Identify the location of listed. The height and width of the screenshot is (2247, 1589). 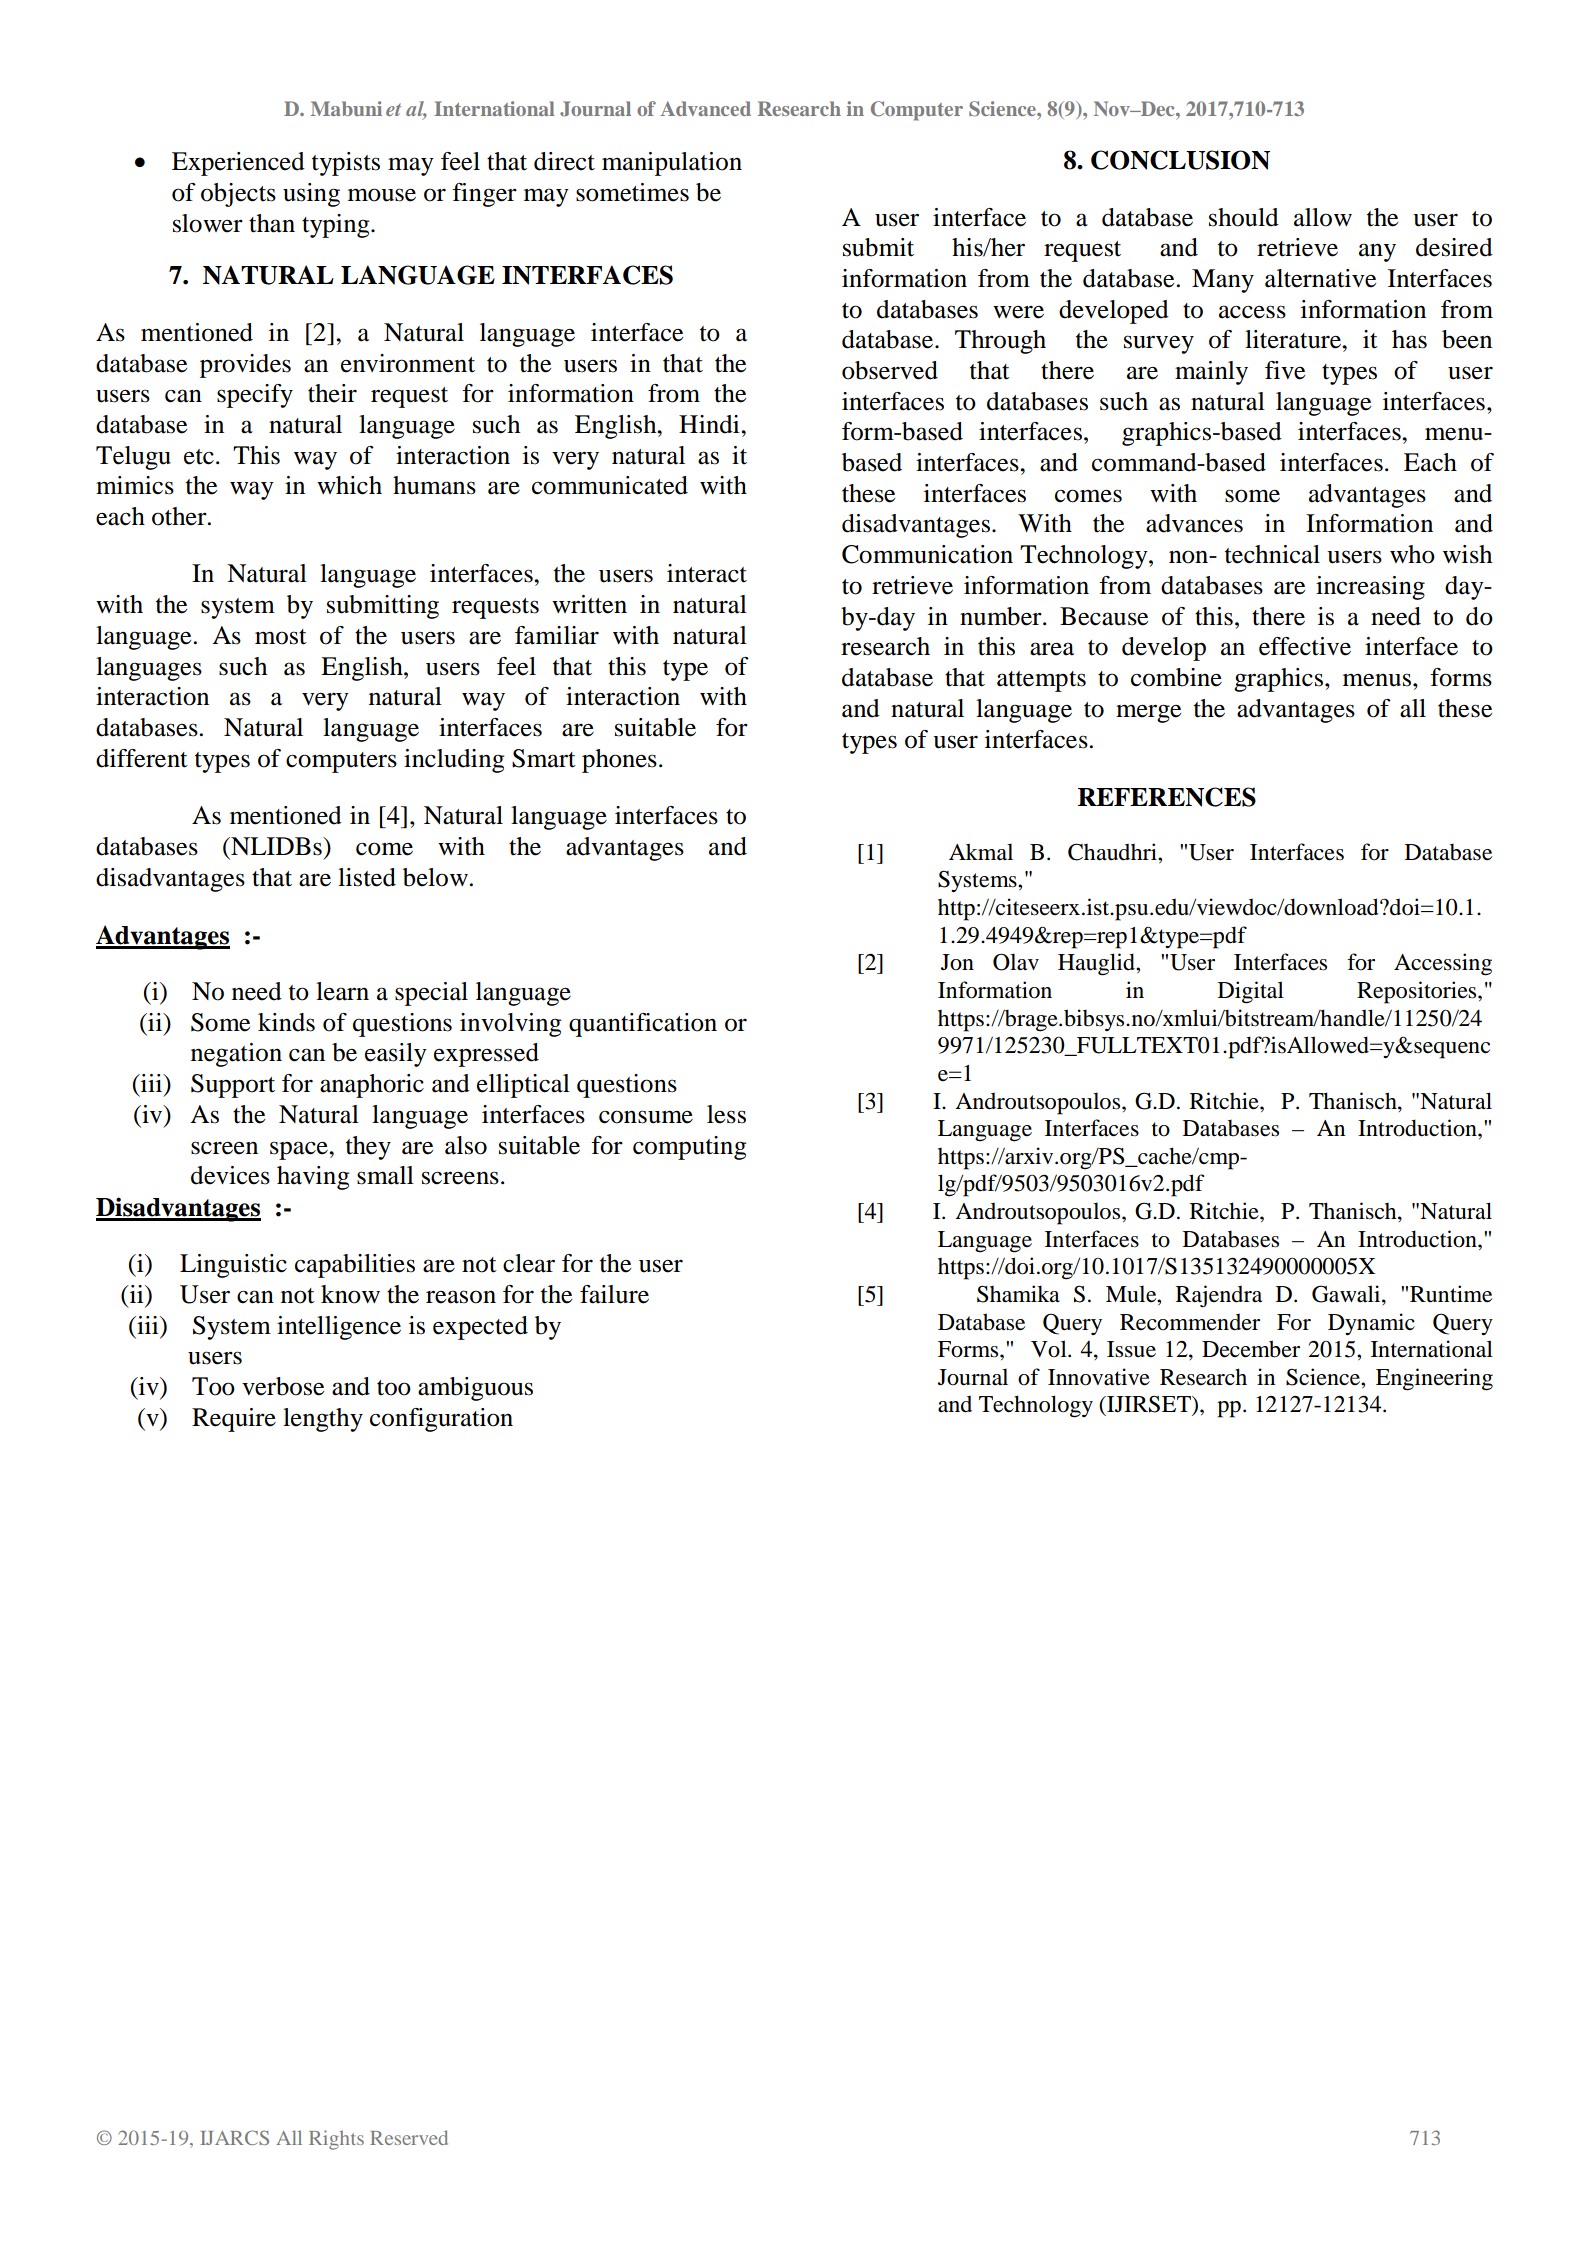
(367, 877).
